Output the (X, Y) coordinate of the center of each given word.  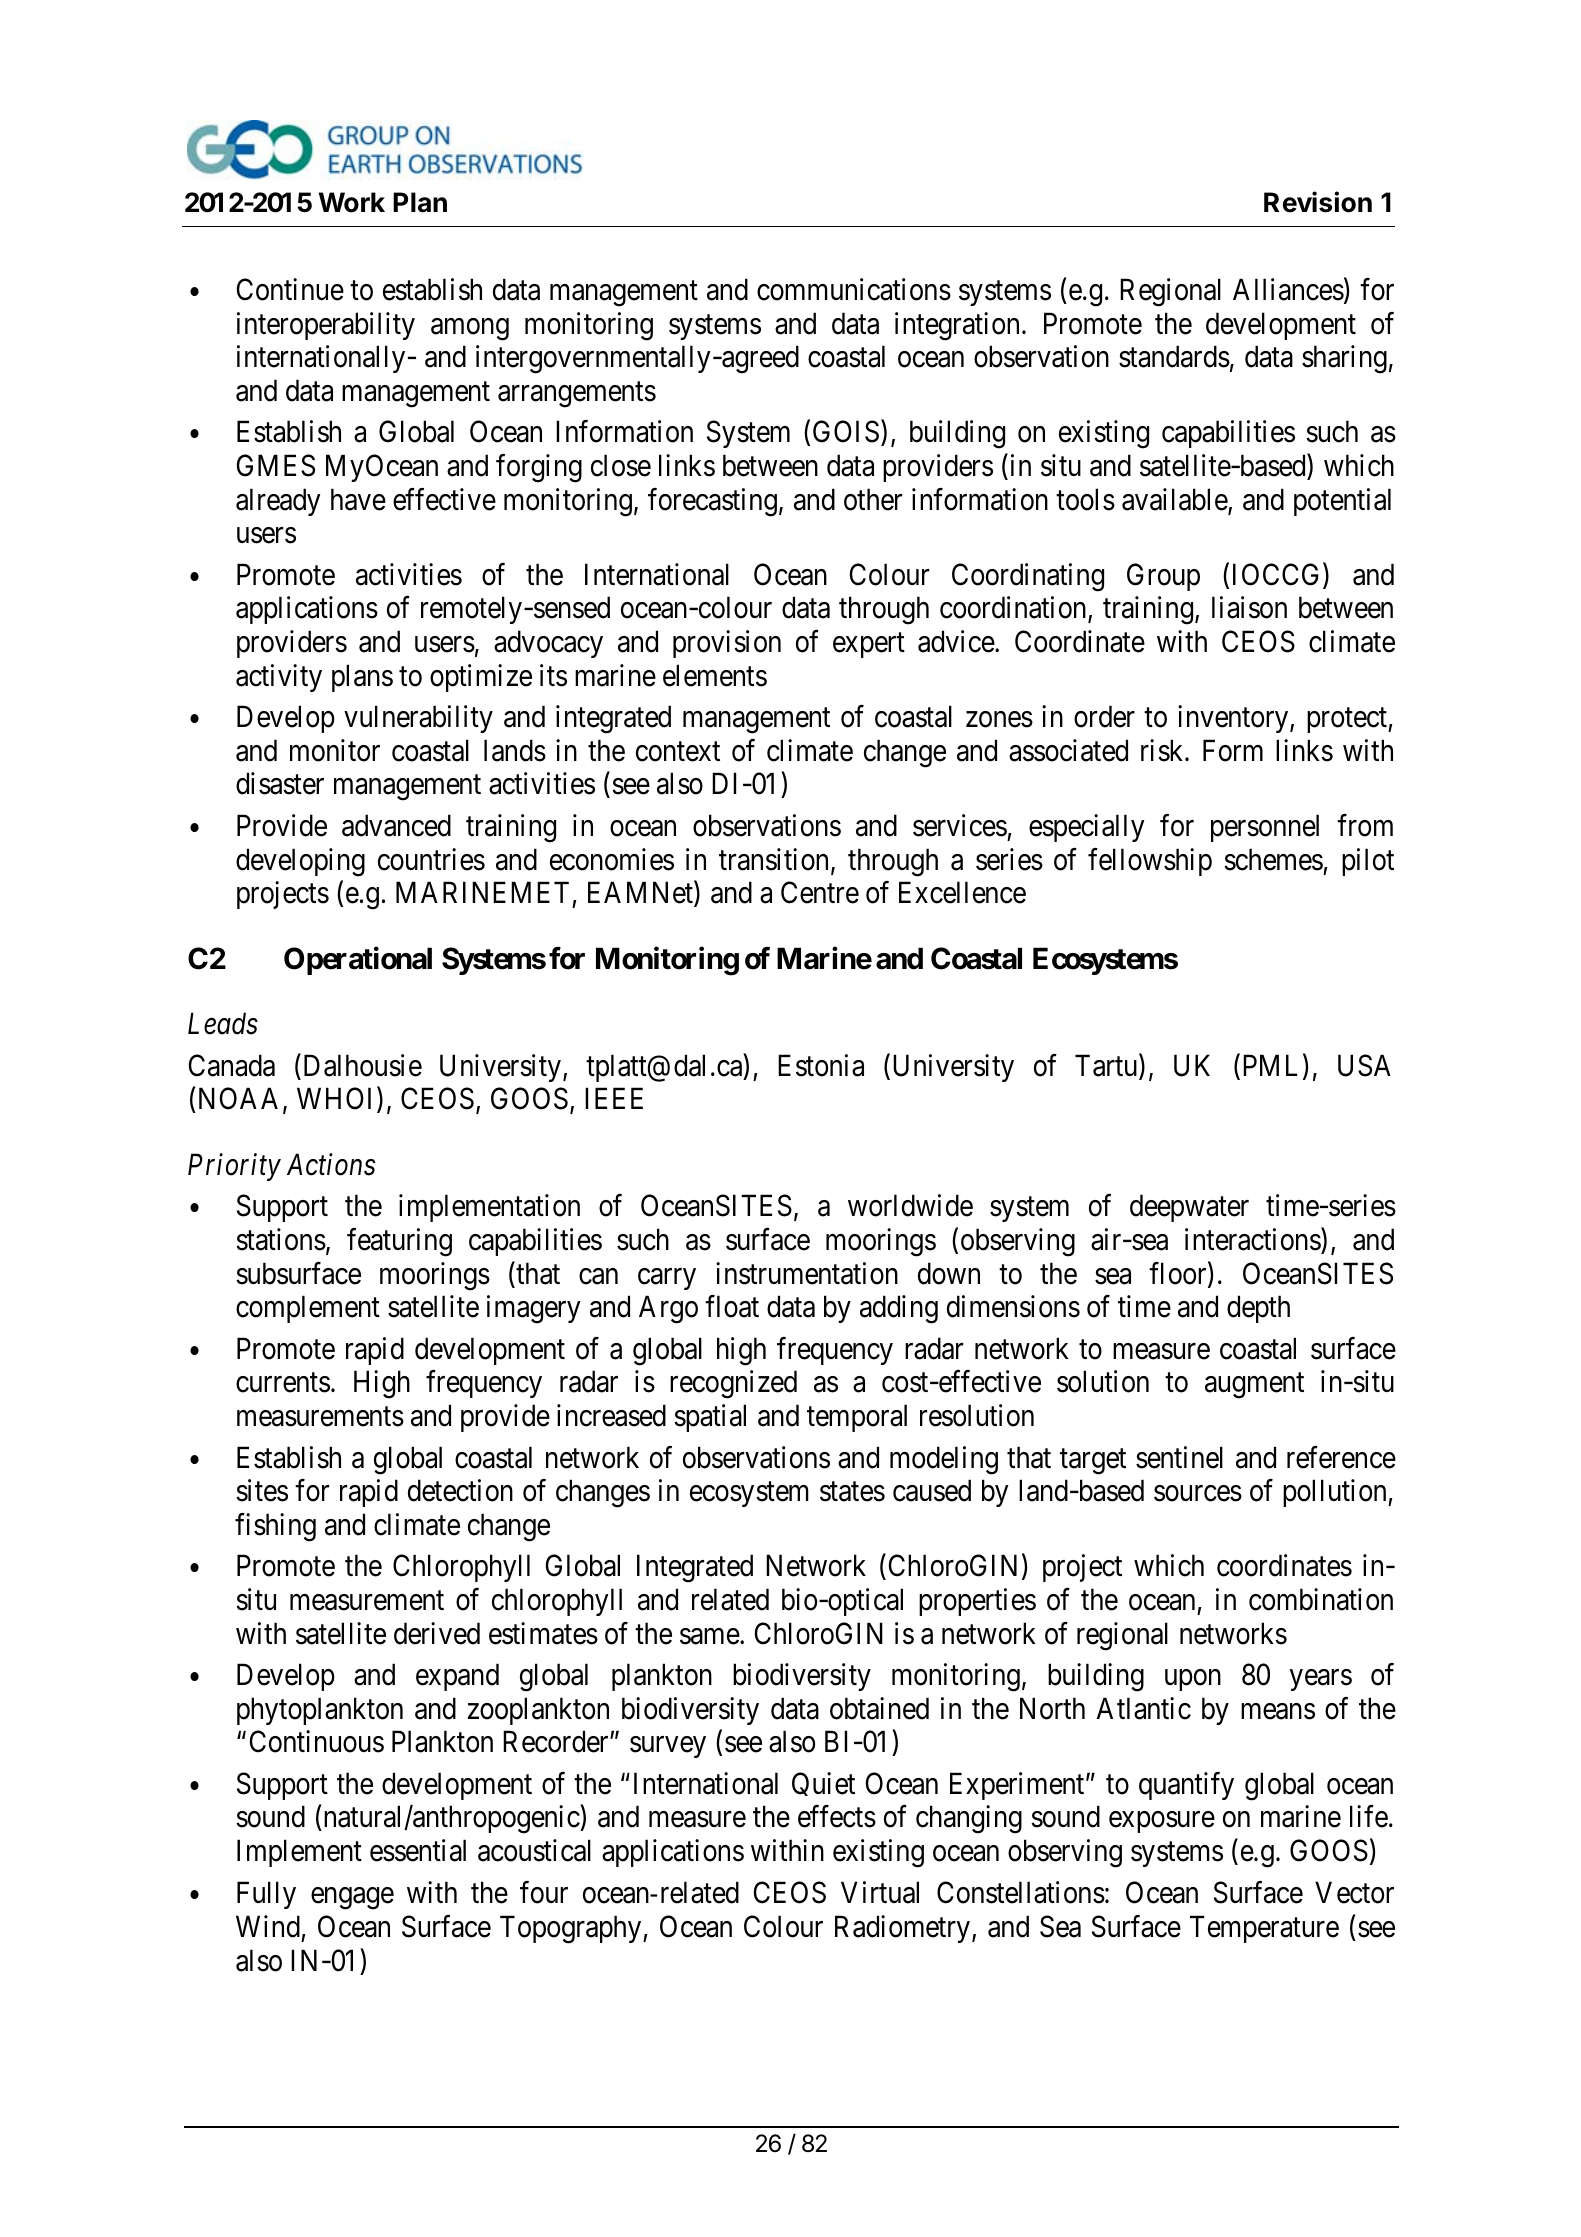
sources (1198, 1494)
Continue (290, 289)
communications (854, 289)
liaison (1249, 608)
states (852, 1492)
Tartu (1107, 1066)
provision (727, 644)
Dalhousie (361, 1065)
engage (352, 1899)
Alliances (1288, 289)
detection (460, 1490)
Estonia (821, 1065)
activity (279, 678)
